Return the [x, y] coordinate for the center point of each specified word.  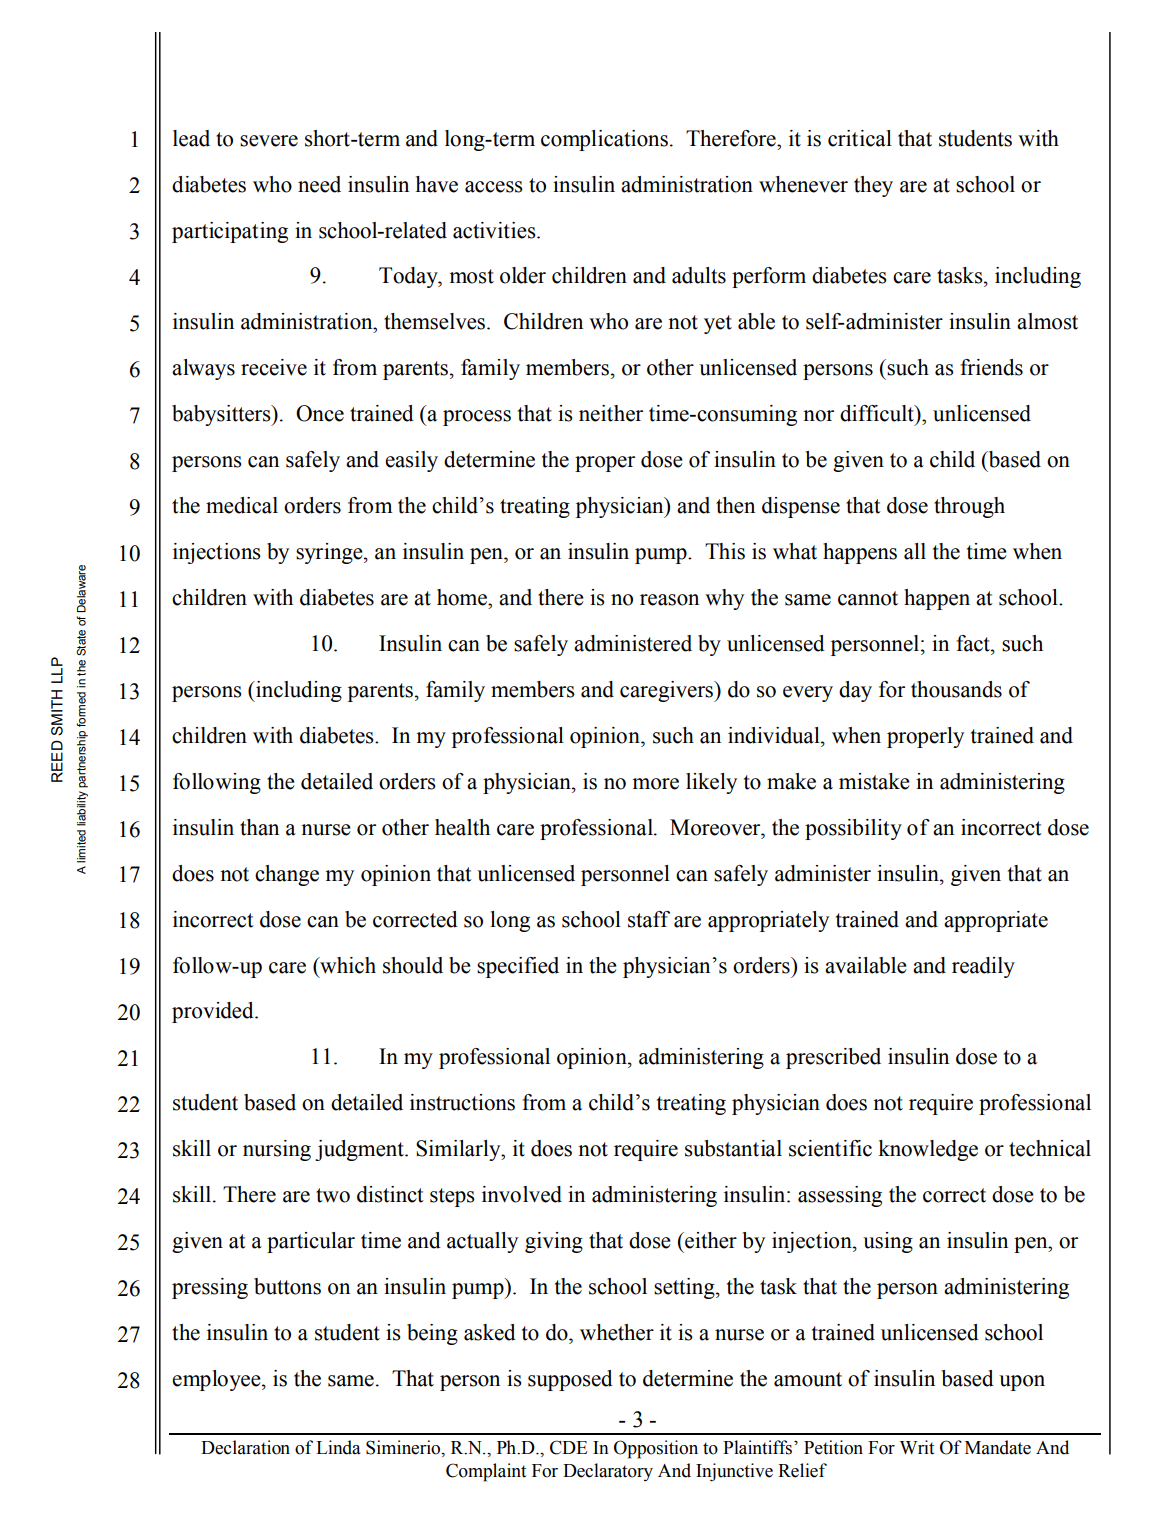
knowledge [928, 1150]
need [319, 184]
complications [604, 140]
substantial [733, 1148]
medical [242, 505]
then [735, 505]
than [259, 827]
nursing [277, 1150]
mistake [874, 781]
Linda [338, 1447]
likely [711, 783]
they [873, 186]
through [969, 507]
